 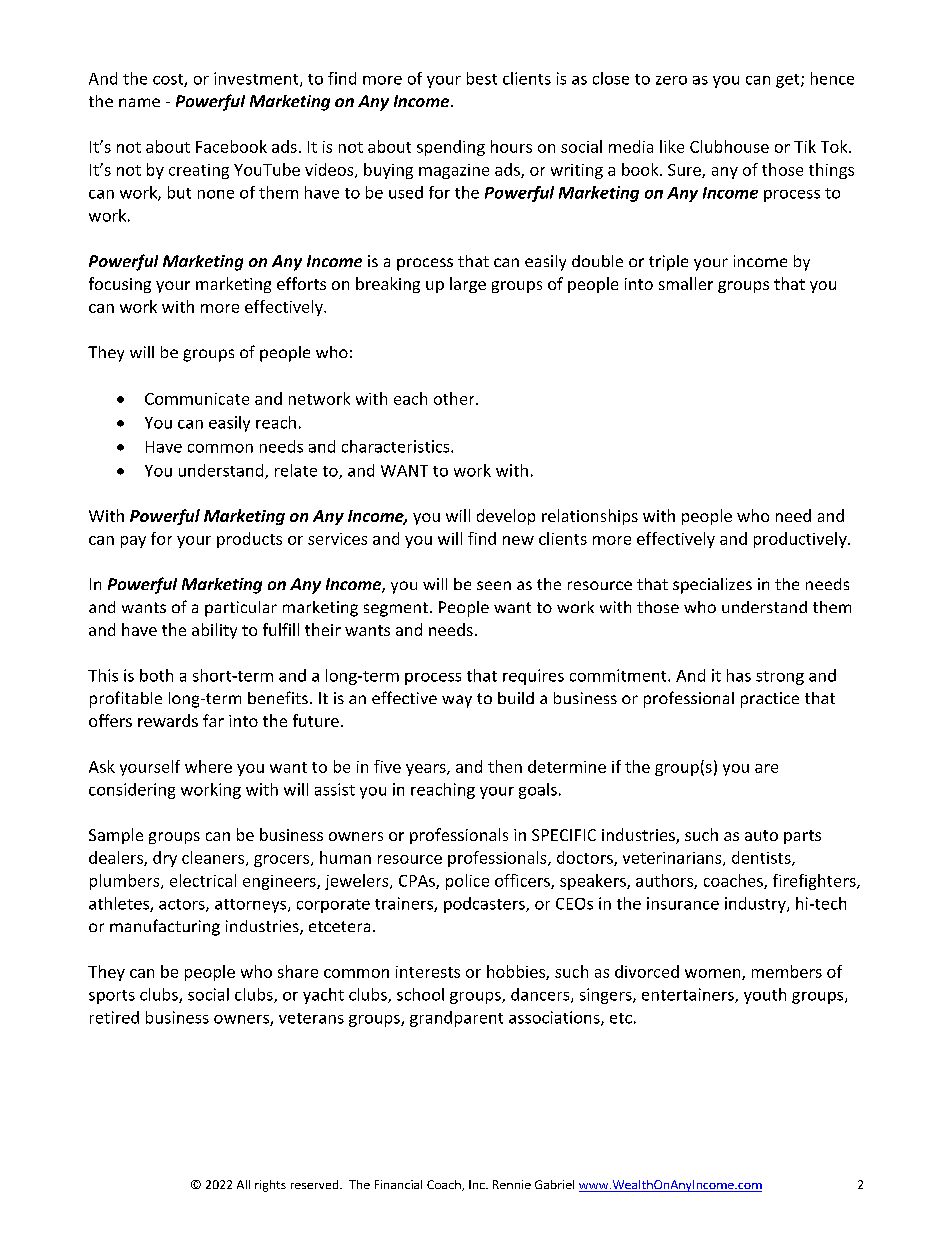 What do you see at coordinates (139, 102) in the screenshot?
I see `name` at bounding box center [139, 102].
